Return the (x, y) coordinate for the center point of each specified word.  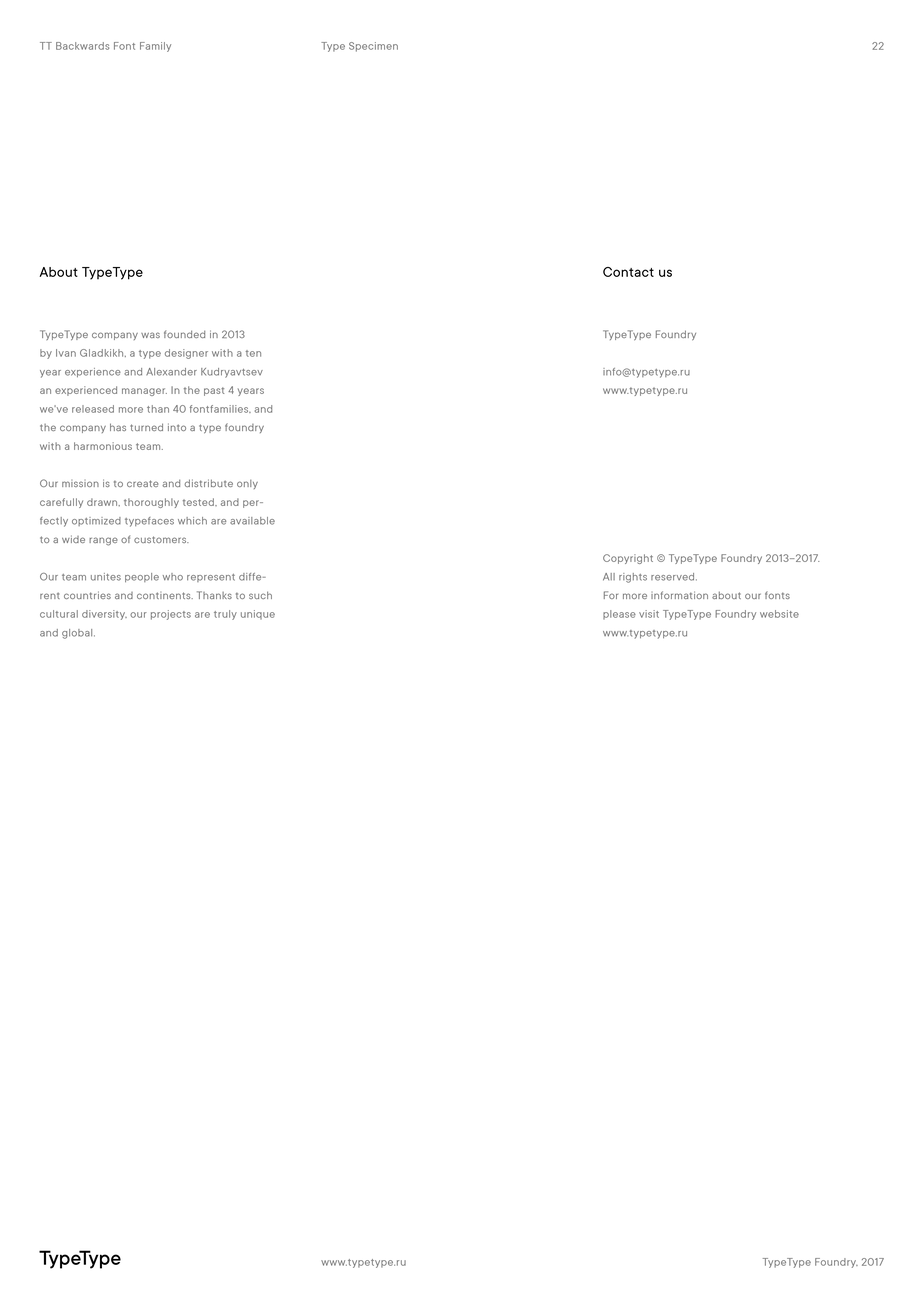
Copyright (628, 559)
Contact (628, 272)
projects (171, 615)
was (150, 335)
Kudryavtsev (232, 373)
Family (155, 47)
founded (184, 334)
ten (253, 353)
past (214, 391)
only (247, 484)
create (142, 483)
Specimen (373, 47)
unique (258, 615)
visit (649, 614)
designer (186, 354)
